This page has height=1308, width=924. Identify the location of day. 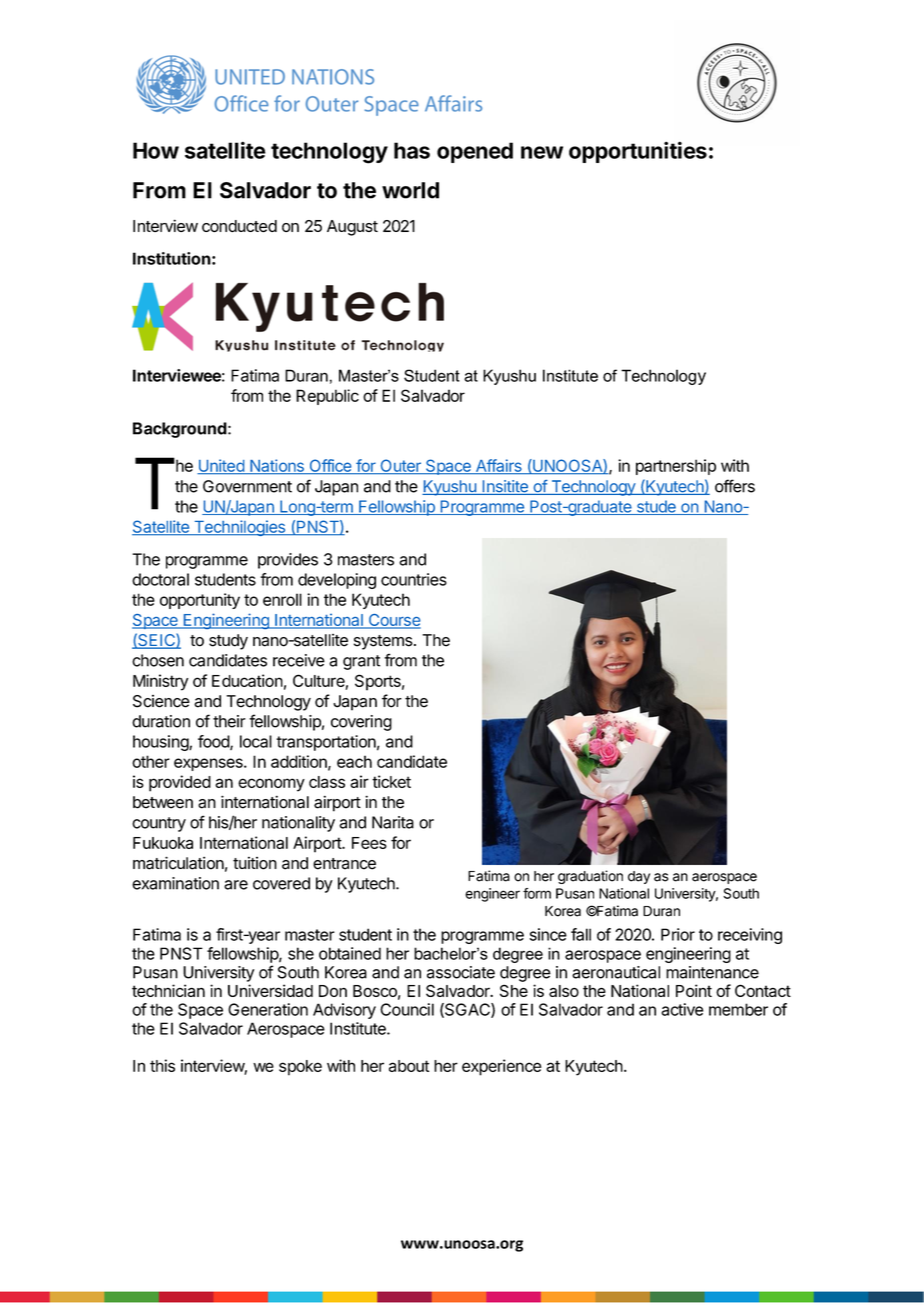
(639, 877).
